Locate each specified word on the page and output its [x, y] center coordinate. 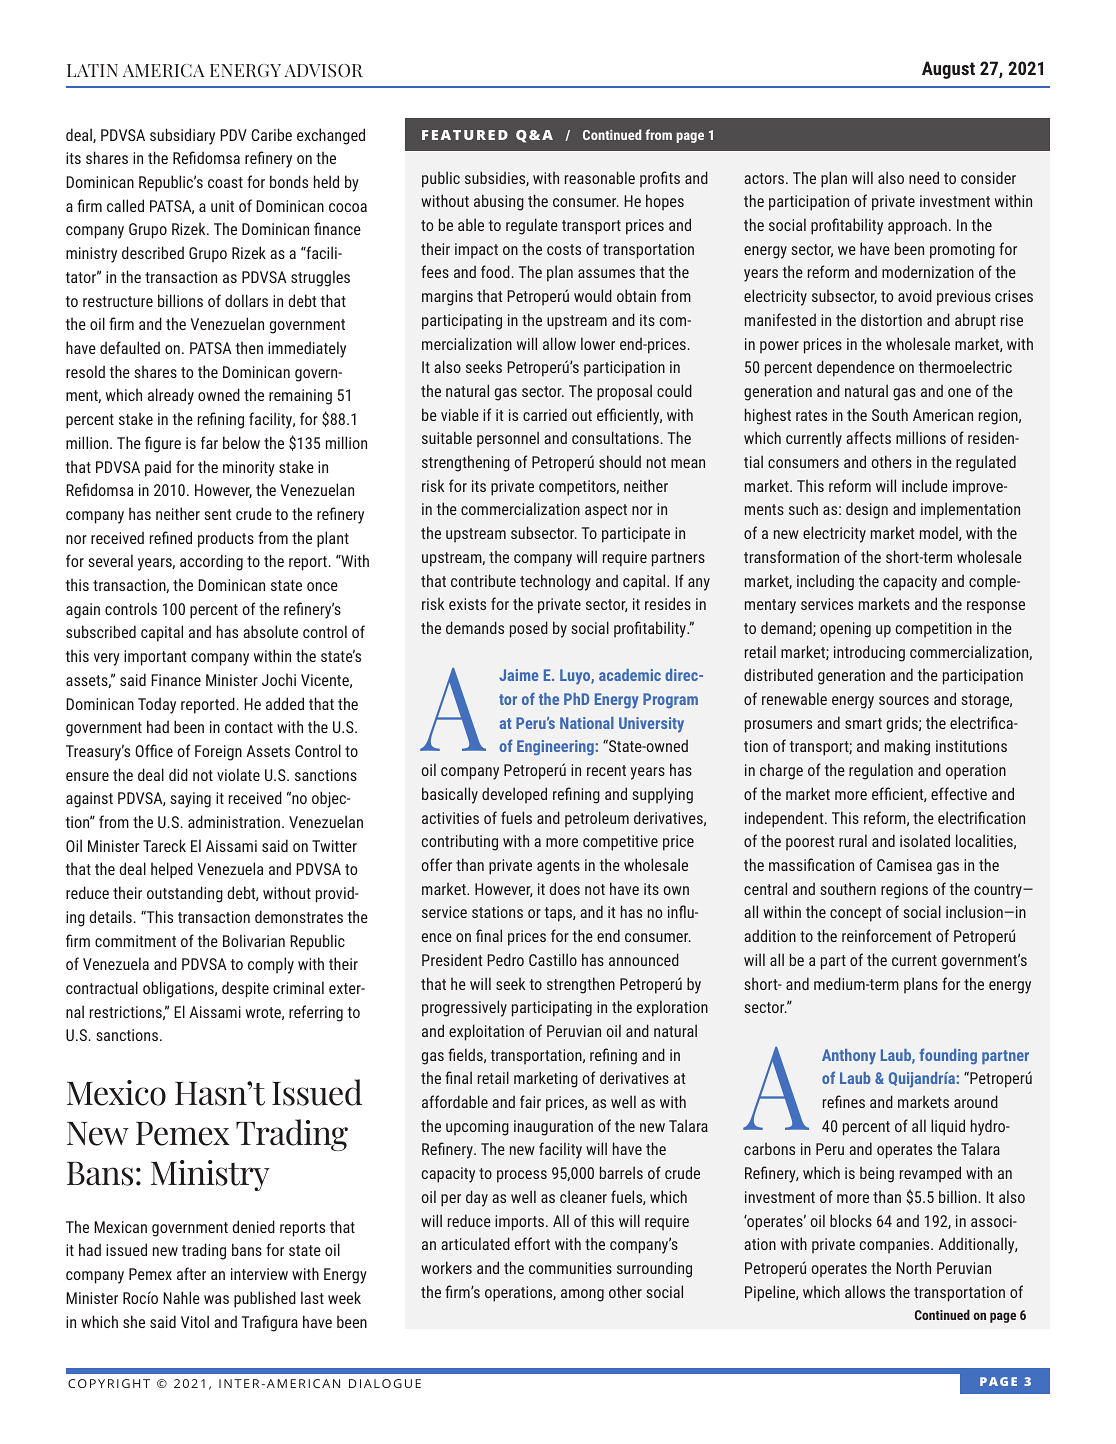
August [948, 70]
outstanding [185, 894]
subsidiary [182, 136]
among [582, 1295]
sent [218, 514]
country [999, 891]
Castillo [553, 959]
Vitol [195, 1321]
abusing [499, 202]
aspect [606, 511]
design [867, 510]
